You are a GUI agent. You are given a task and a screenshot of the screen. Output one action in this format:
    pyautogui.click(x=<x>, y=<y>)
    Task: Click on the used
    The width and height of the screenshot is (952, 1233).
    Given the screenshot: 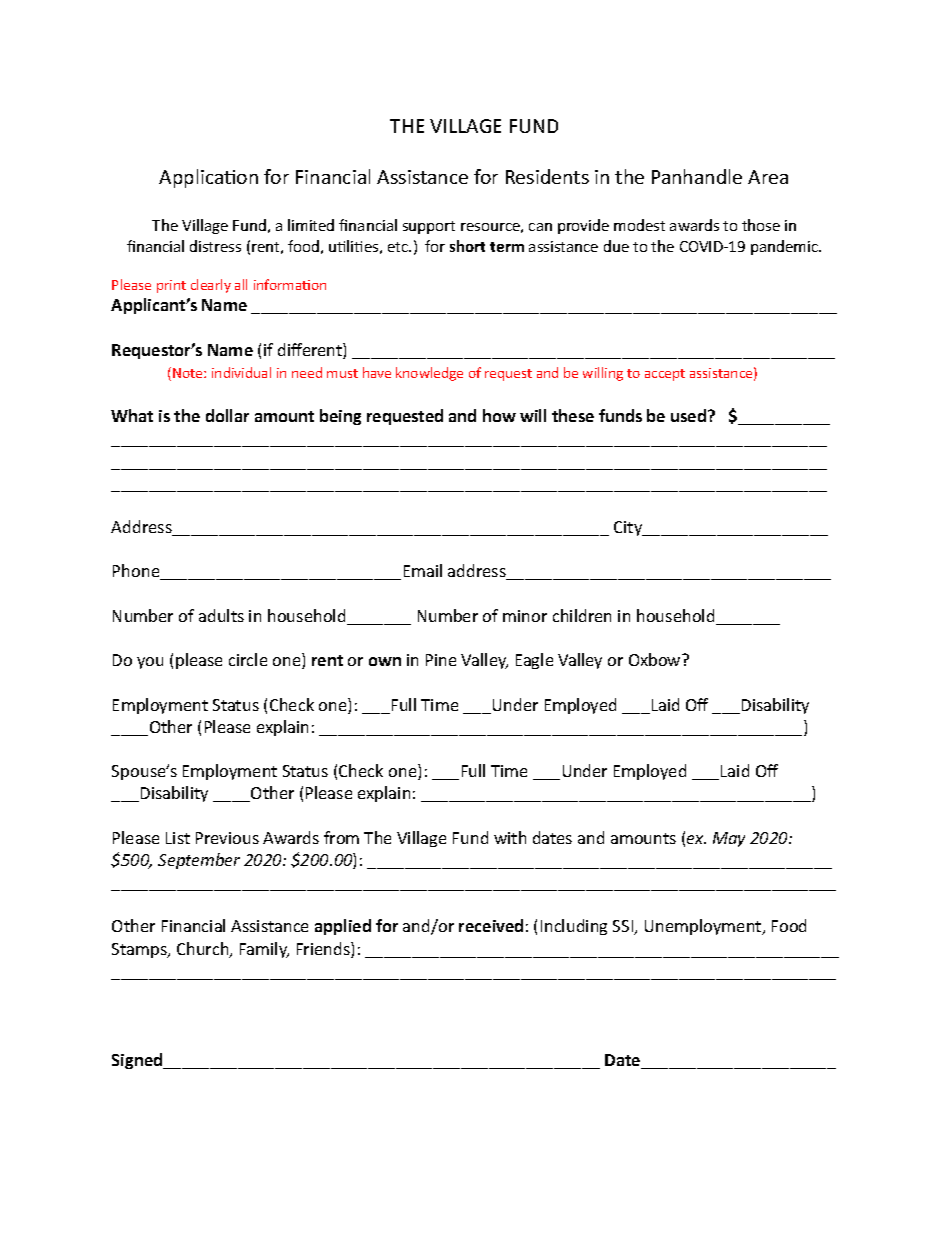 What is the action you would take?
    pyautogui.click(x=690, y=415)
